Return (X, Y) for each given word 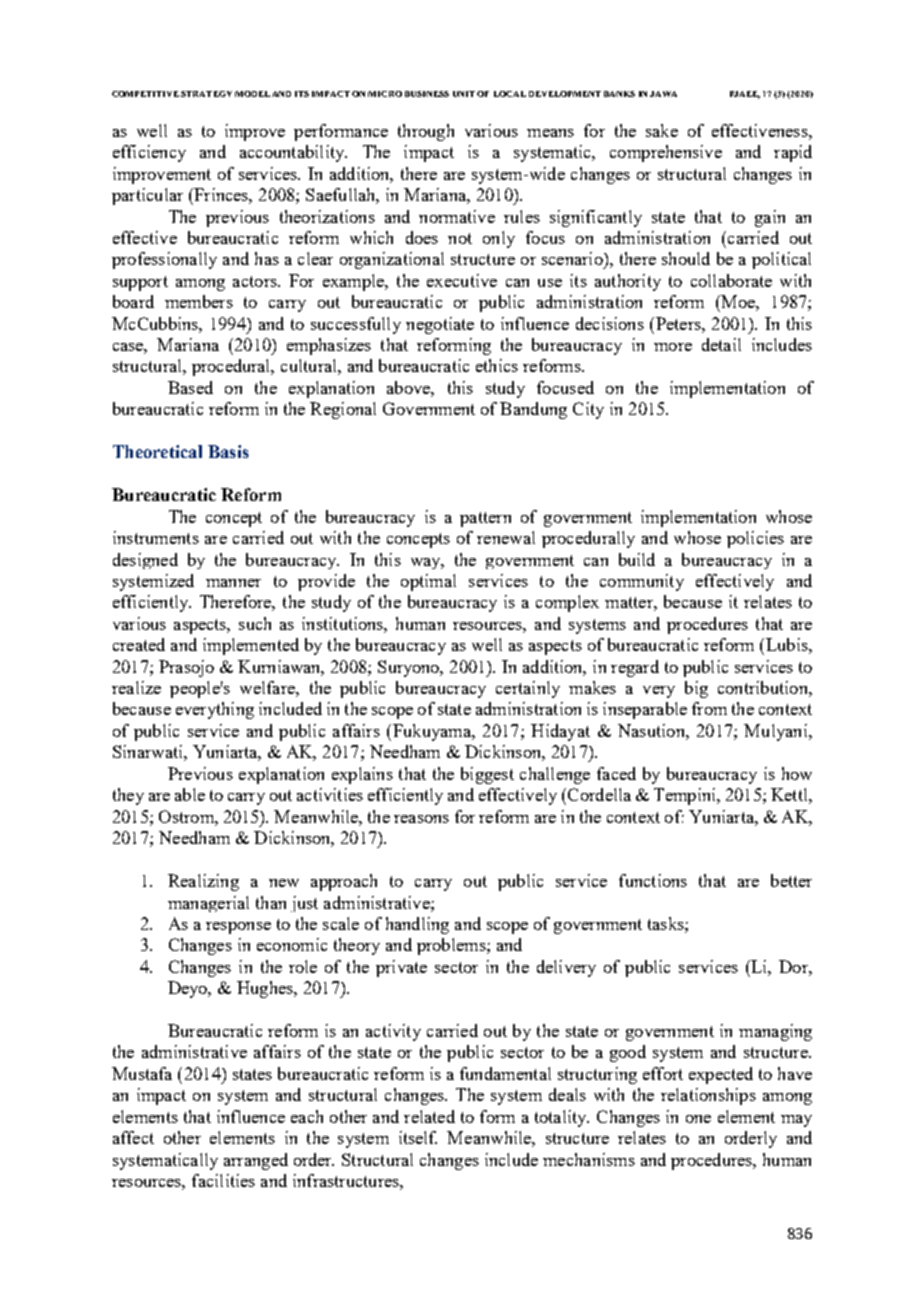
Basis (228, 451)
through (426, 132)
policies (755, 539)
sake (662, 130)
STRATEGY (206, 94)
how (797, 773)
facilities (223, 1180)
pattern (485, 519)
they (128, 796)
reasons (421, 819)
